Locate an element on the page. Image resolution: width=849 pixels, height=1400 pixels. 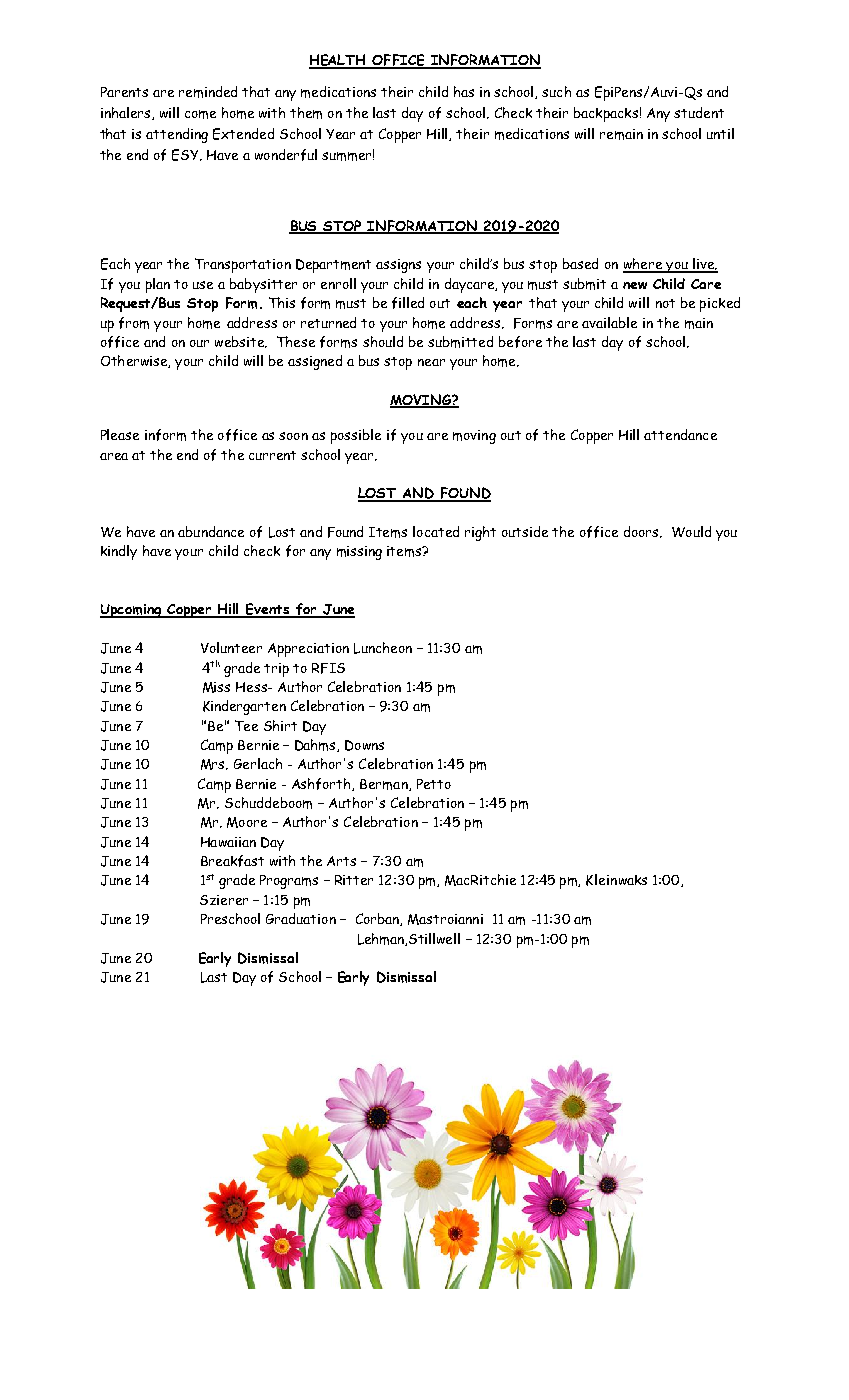
Luncheon is located at coordinates (383, 648).
